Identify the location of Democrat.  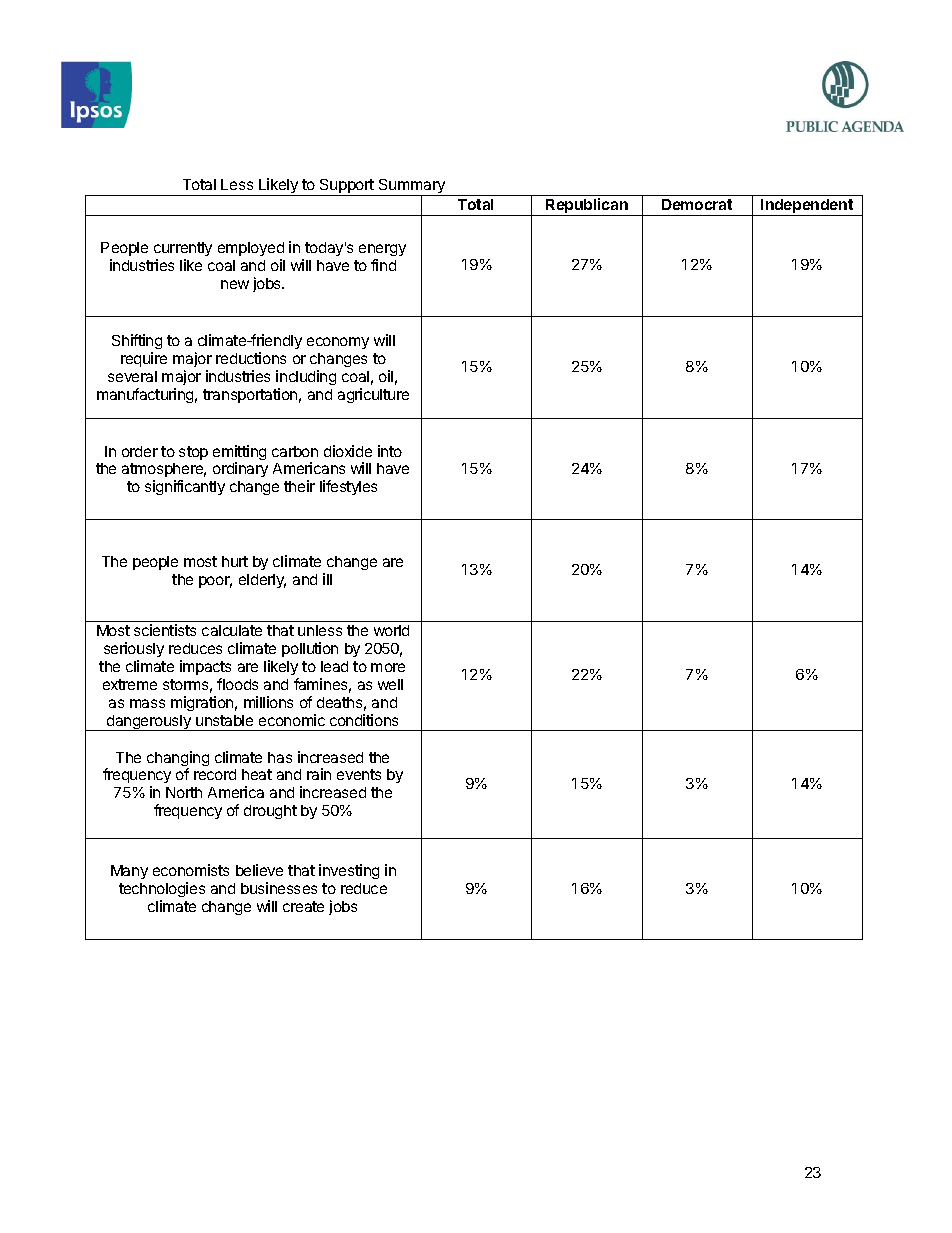
(697, 204).
